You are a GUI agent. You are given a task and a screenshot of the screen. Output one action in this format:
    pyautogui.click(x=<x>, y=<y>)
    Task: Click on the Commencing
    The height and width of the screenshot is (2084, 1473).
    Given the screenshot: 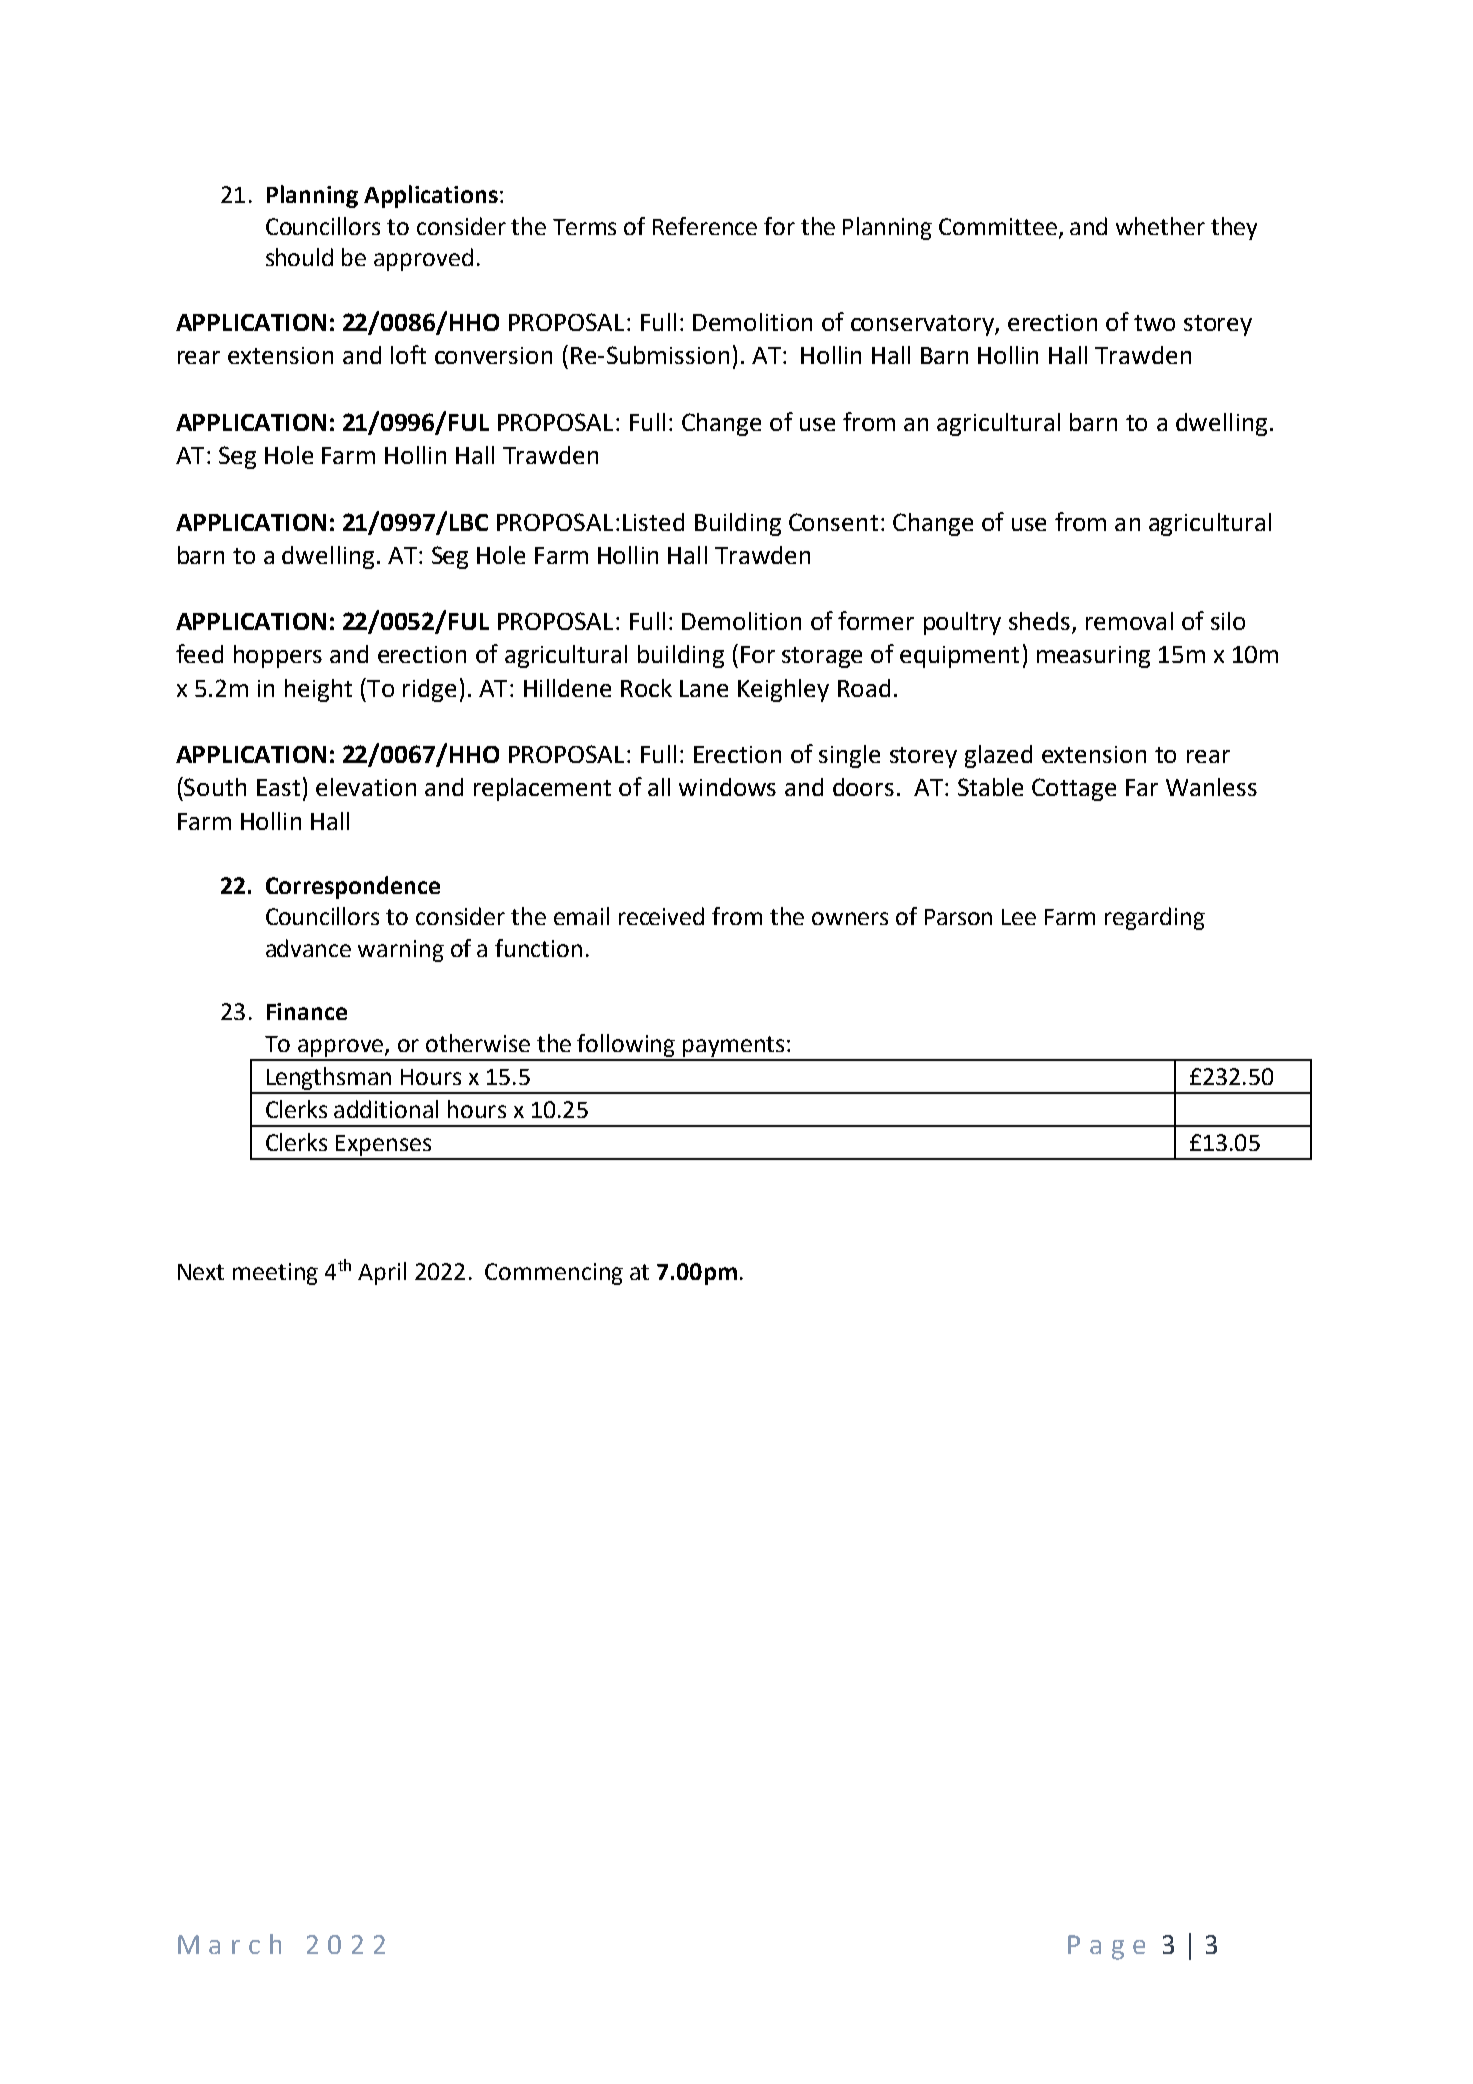 What is the action you would take?
    pyautogui.click(x=554, y=1274)
